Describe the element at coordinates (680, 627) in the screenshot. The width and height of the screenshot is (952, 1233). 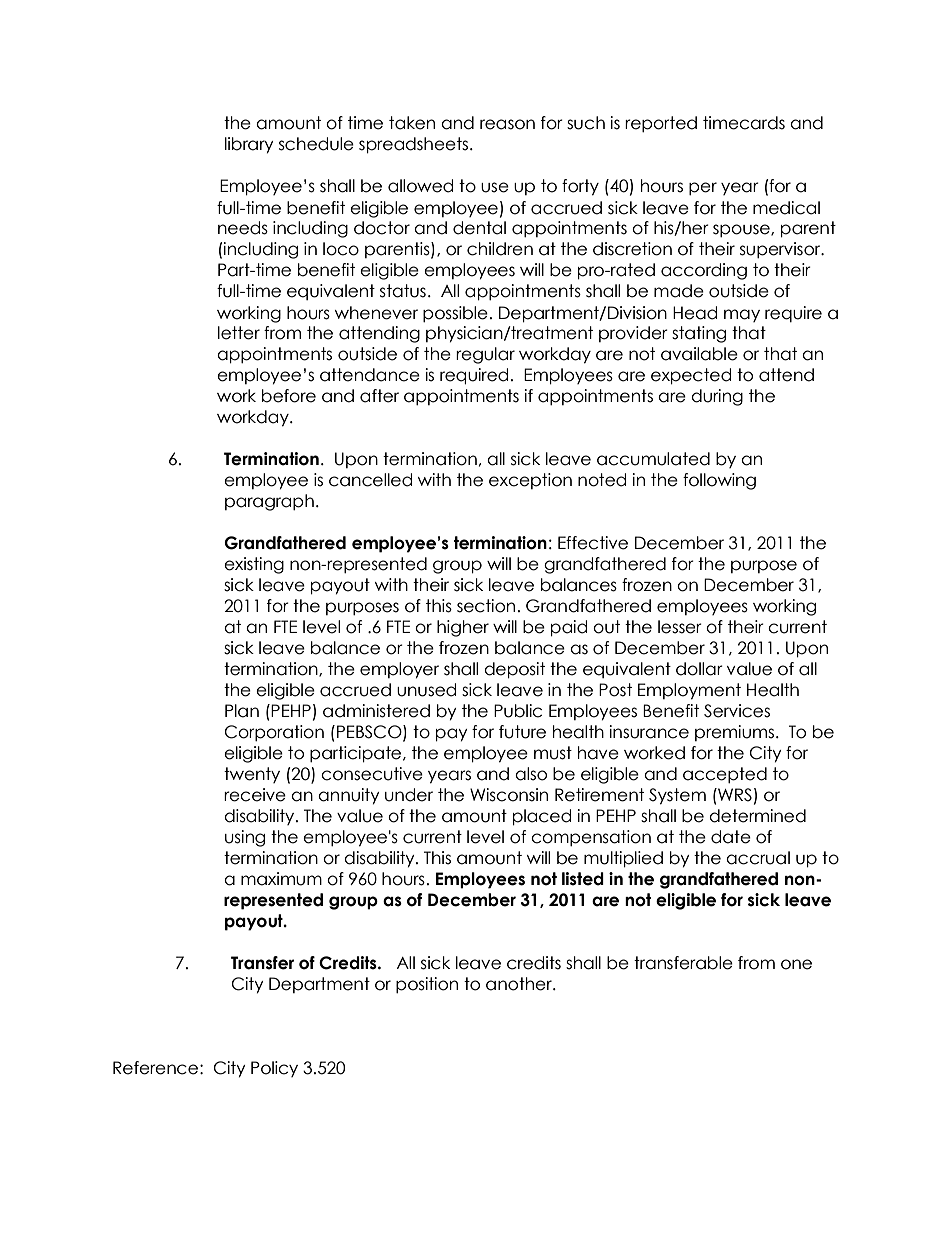
I see `lesser` at that location.
